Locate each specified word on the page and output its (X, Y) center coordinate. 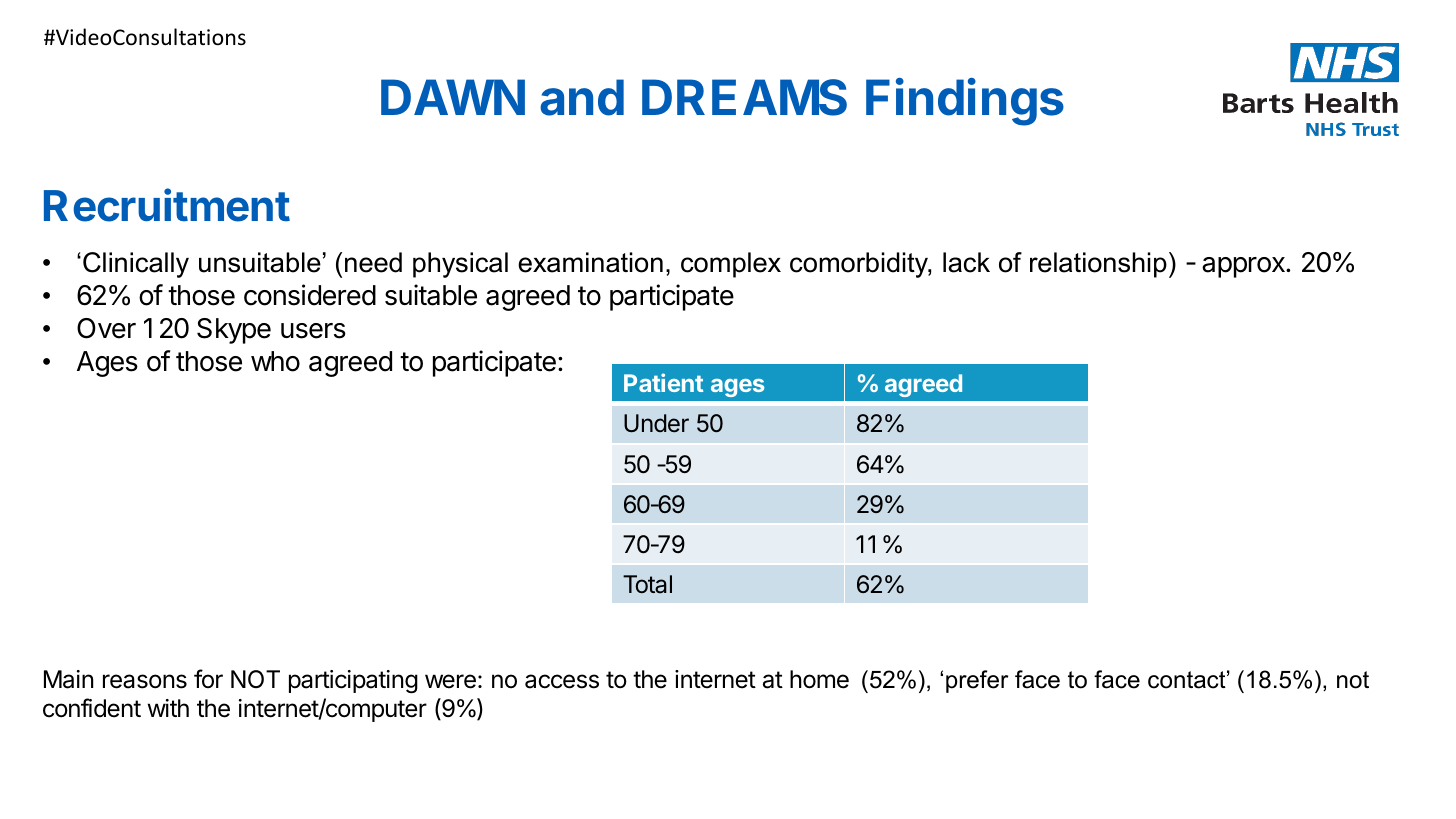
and (582, 97)
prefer (977, 681)
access (562, 681)
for (208, 678)
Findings (965, 102)
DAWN (453, 97)
